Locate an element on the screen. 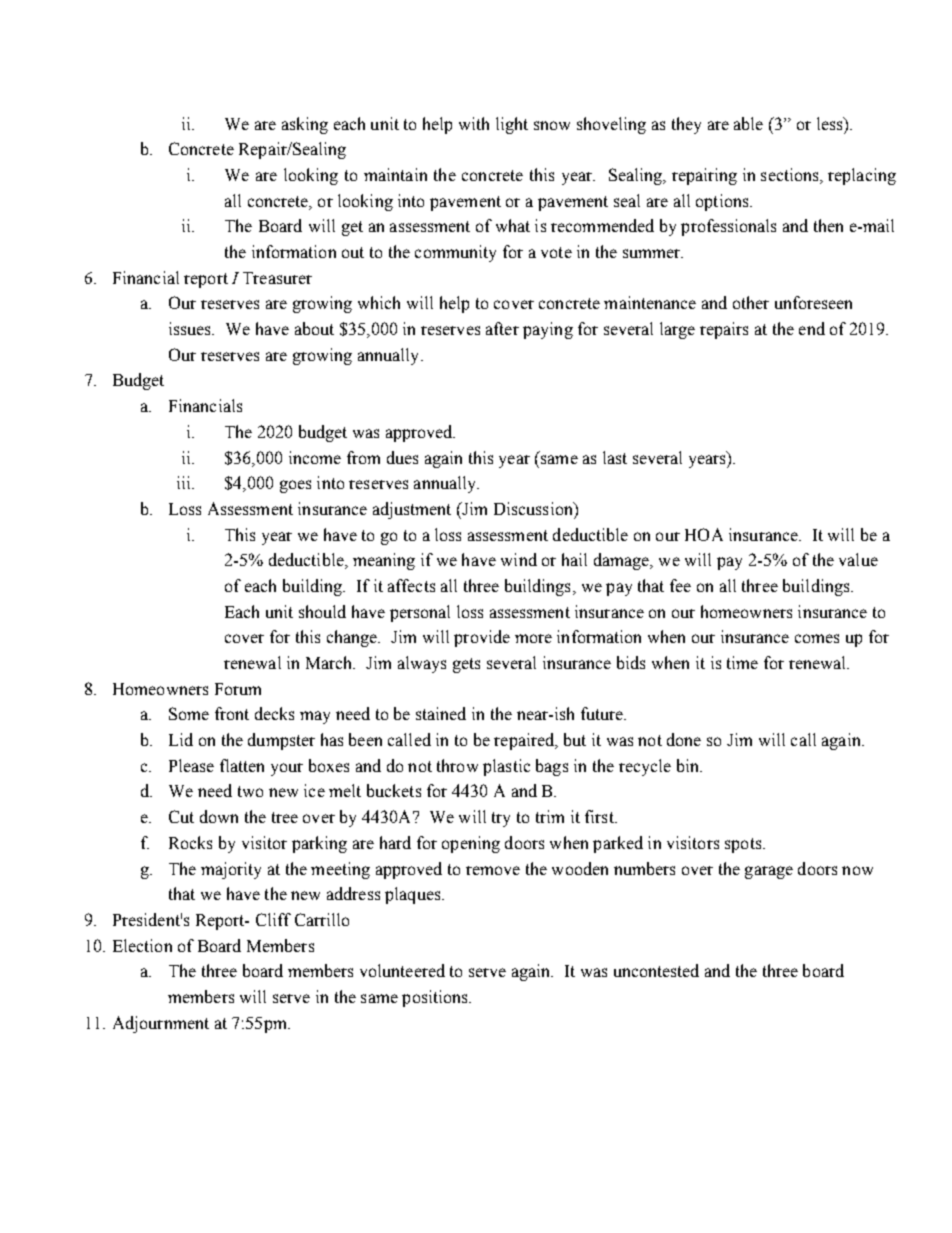  value is located at coordinates (858, 559).
